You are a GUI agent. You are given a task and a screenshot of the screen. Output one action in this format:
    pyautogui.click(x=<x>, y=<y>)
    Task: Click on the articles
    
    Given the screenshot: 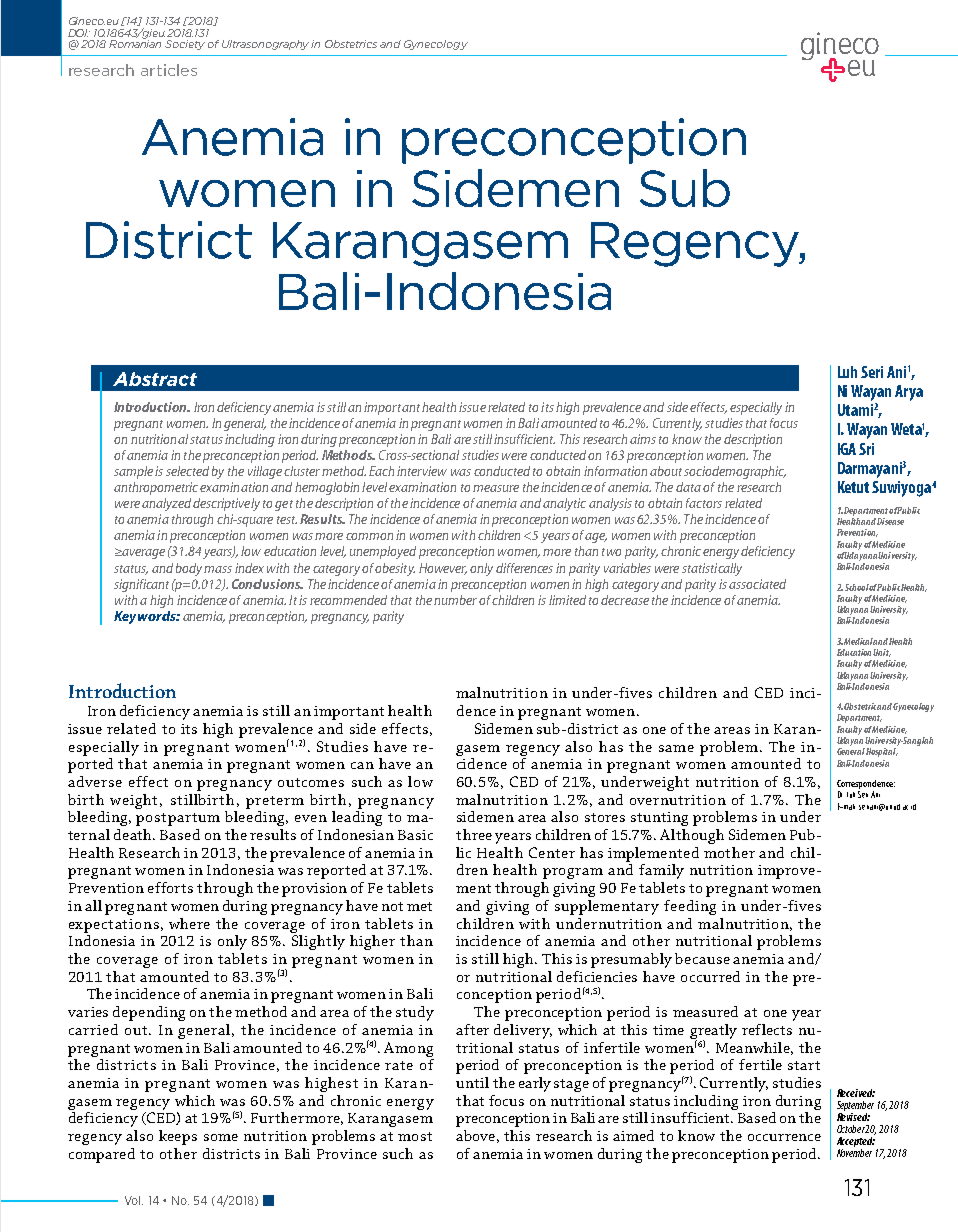 What is the action you would take?
    pyautogui.click(x=169, y=70)
